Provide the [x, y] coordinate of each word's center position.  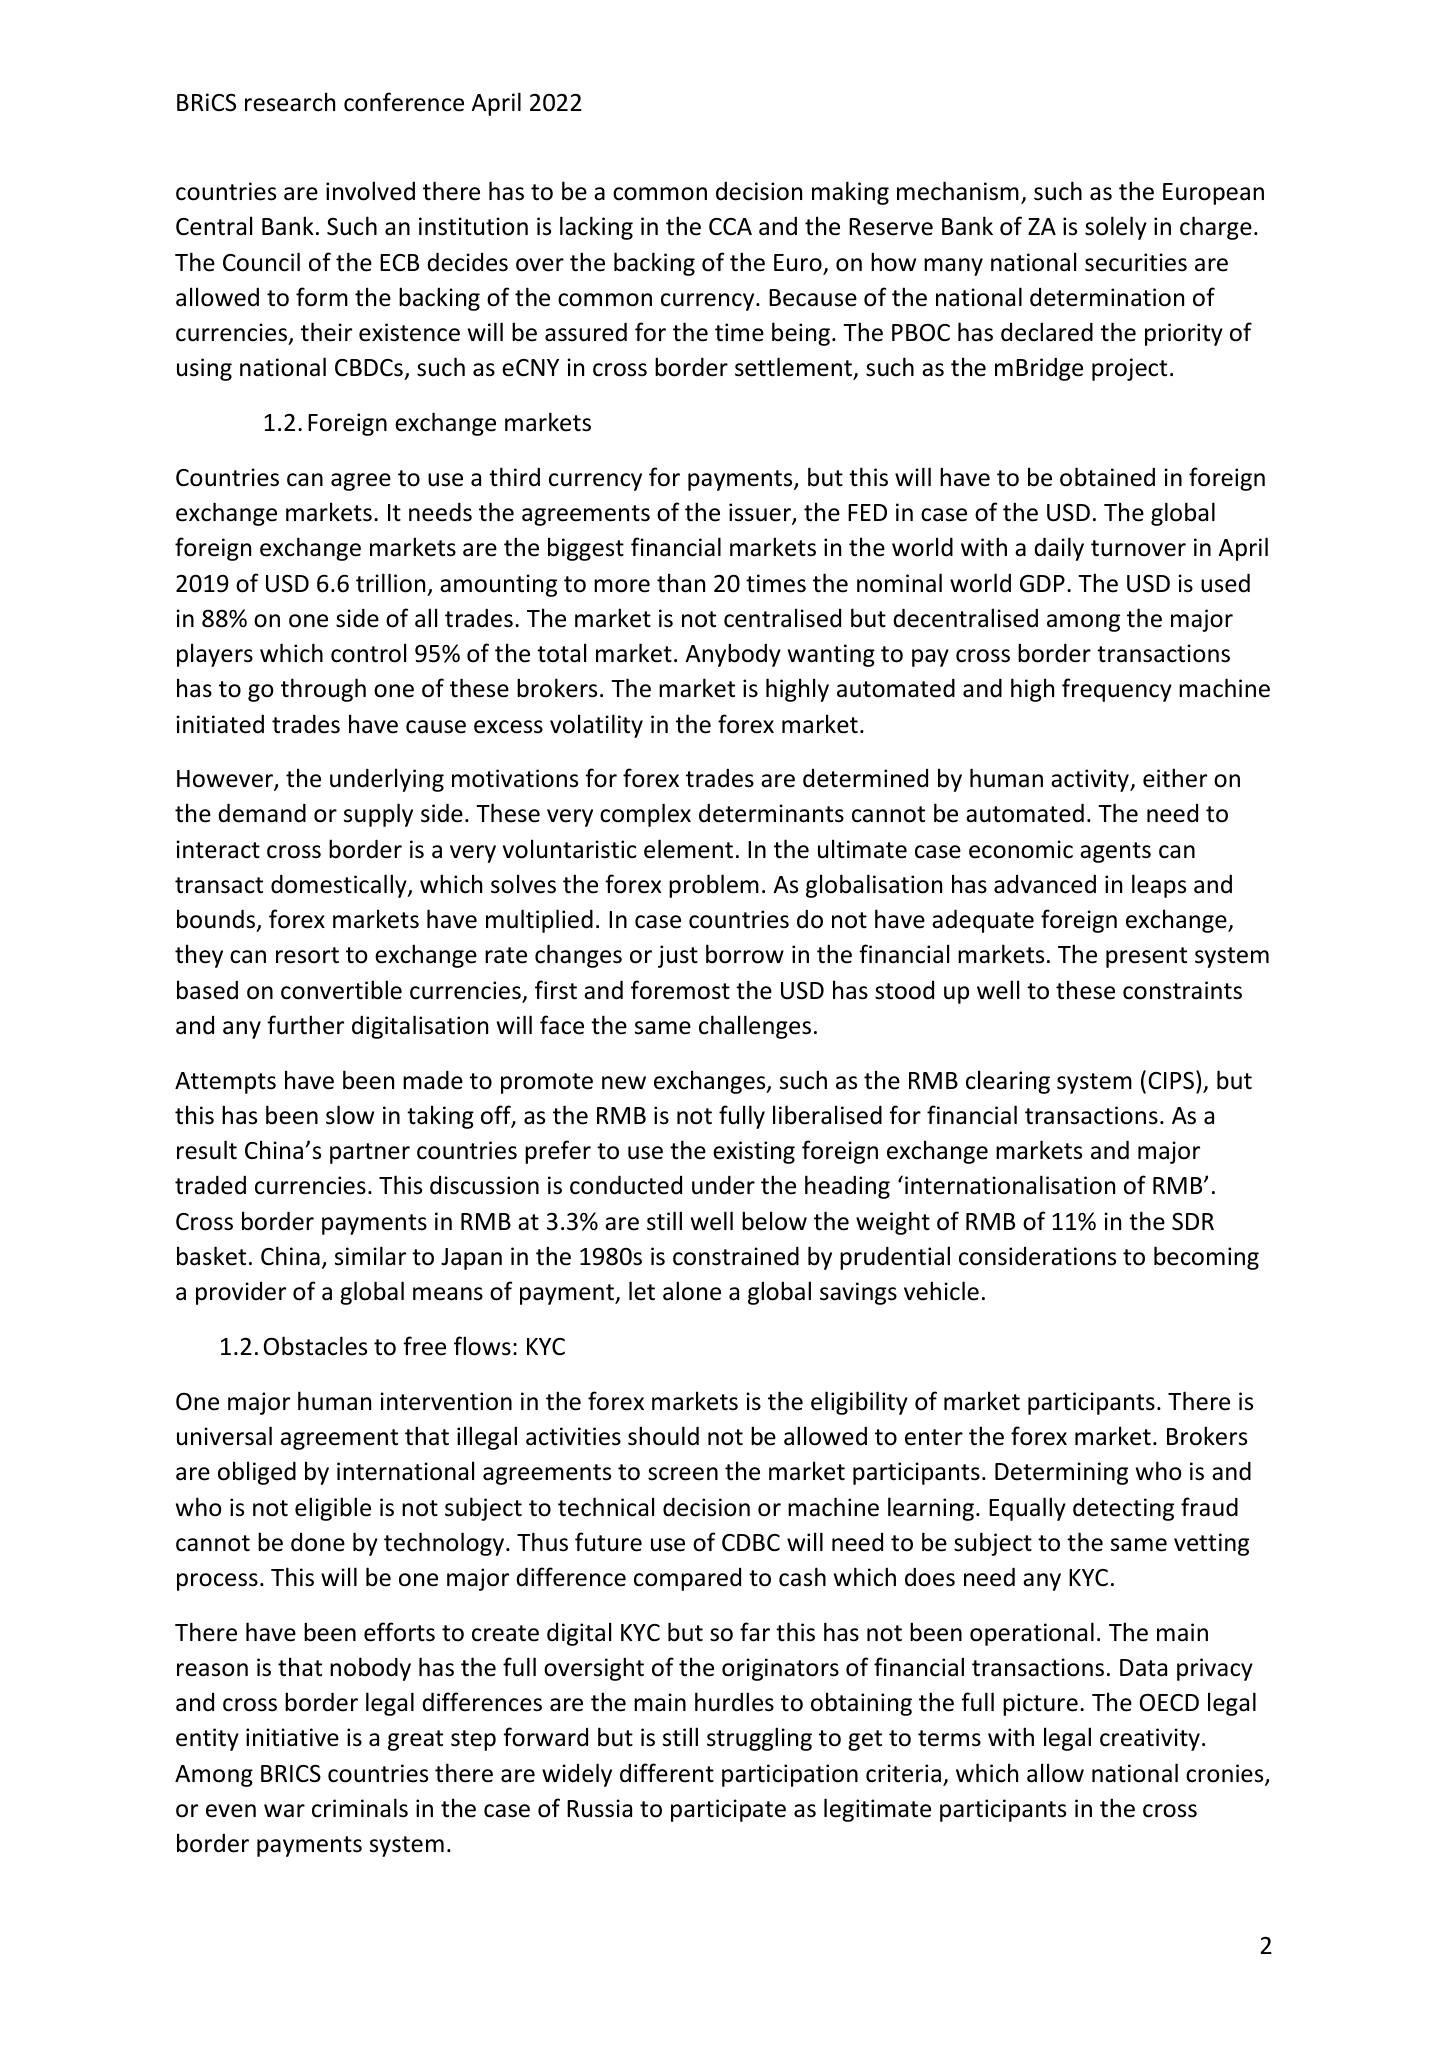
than [681, 583]
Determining [1061, 1473]
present [1146, 957]
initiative [292, 1737]
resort [307, 955]
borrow [745, 954]
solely [1116, 228]
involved [370, 191]
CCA [730, 227]
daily [1059, 549]
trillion [390, 583]
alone [692, 1291]
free [424, 1346]
